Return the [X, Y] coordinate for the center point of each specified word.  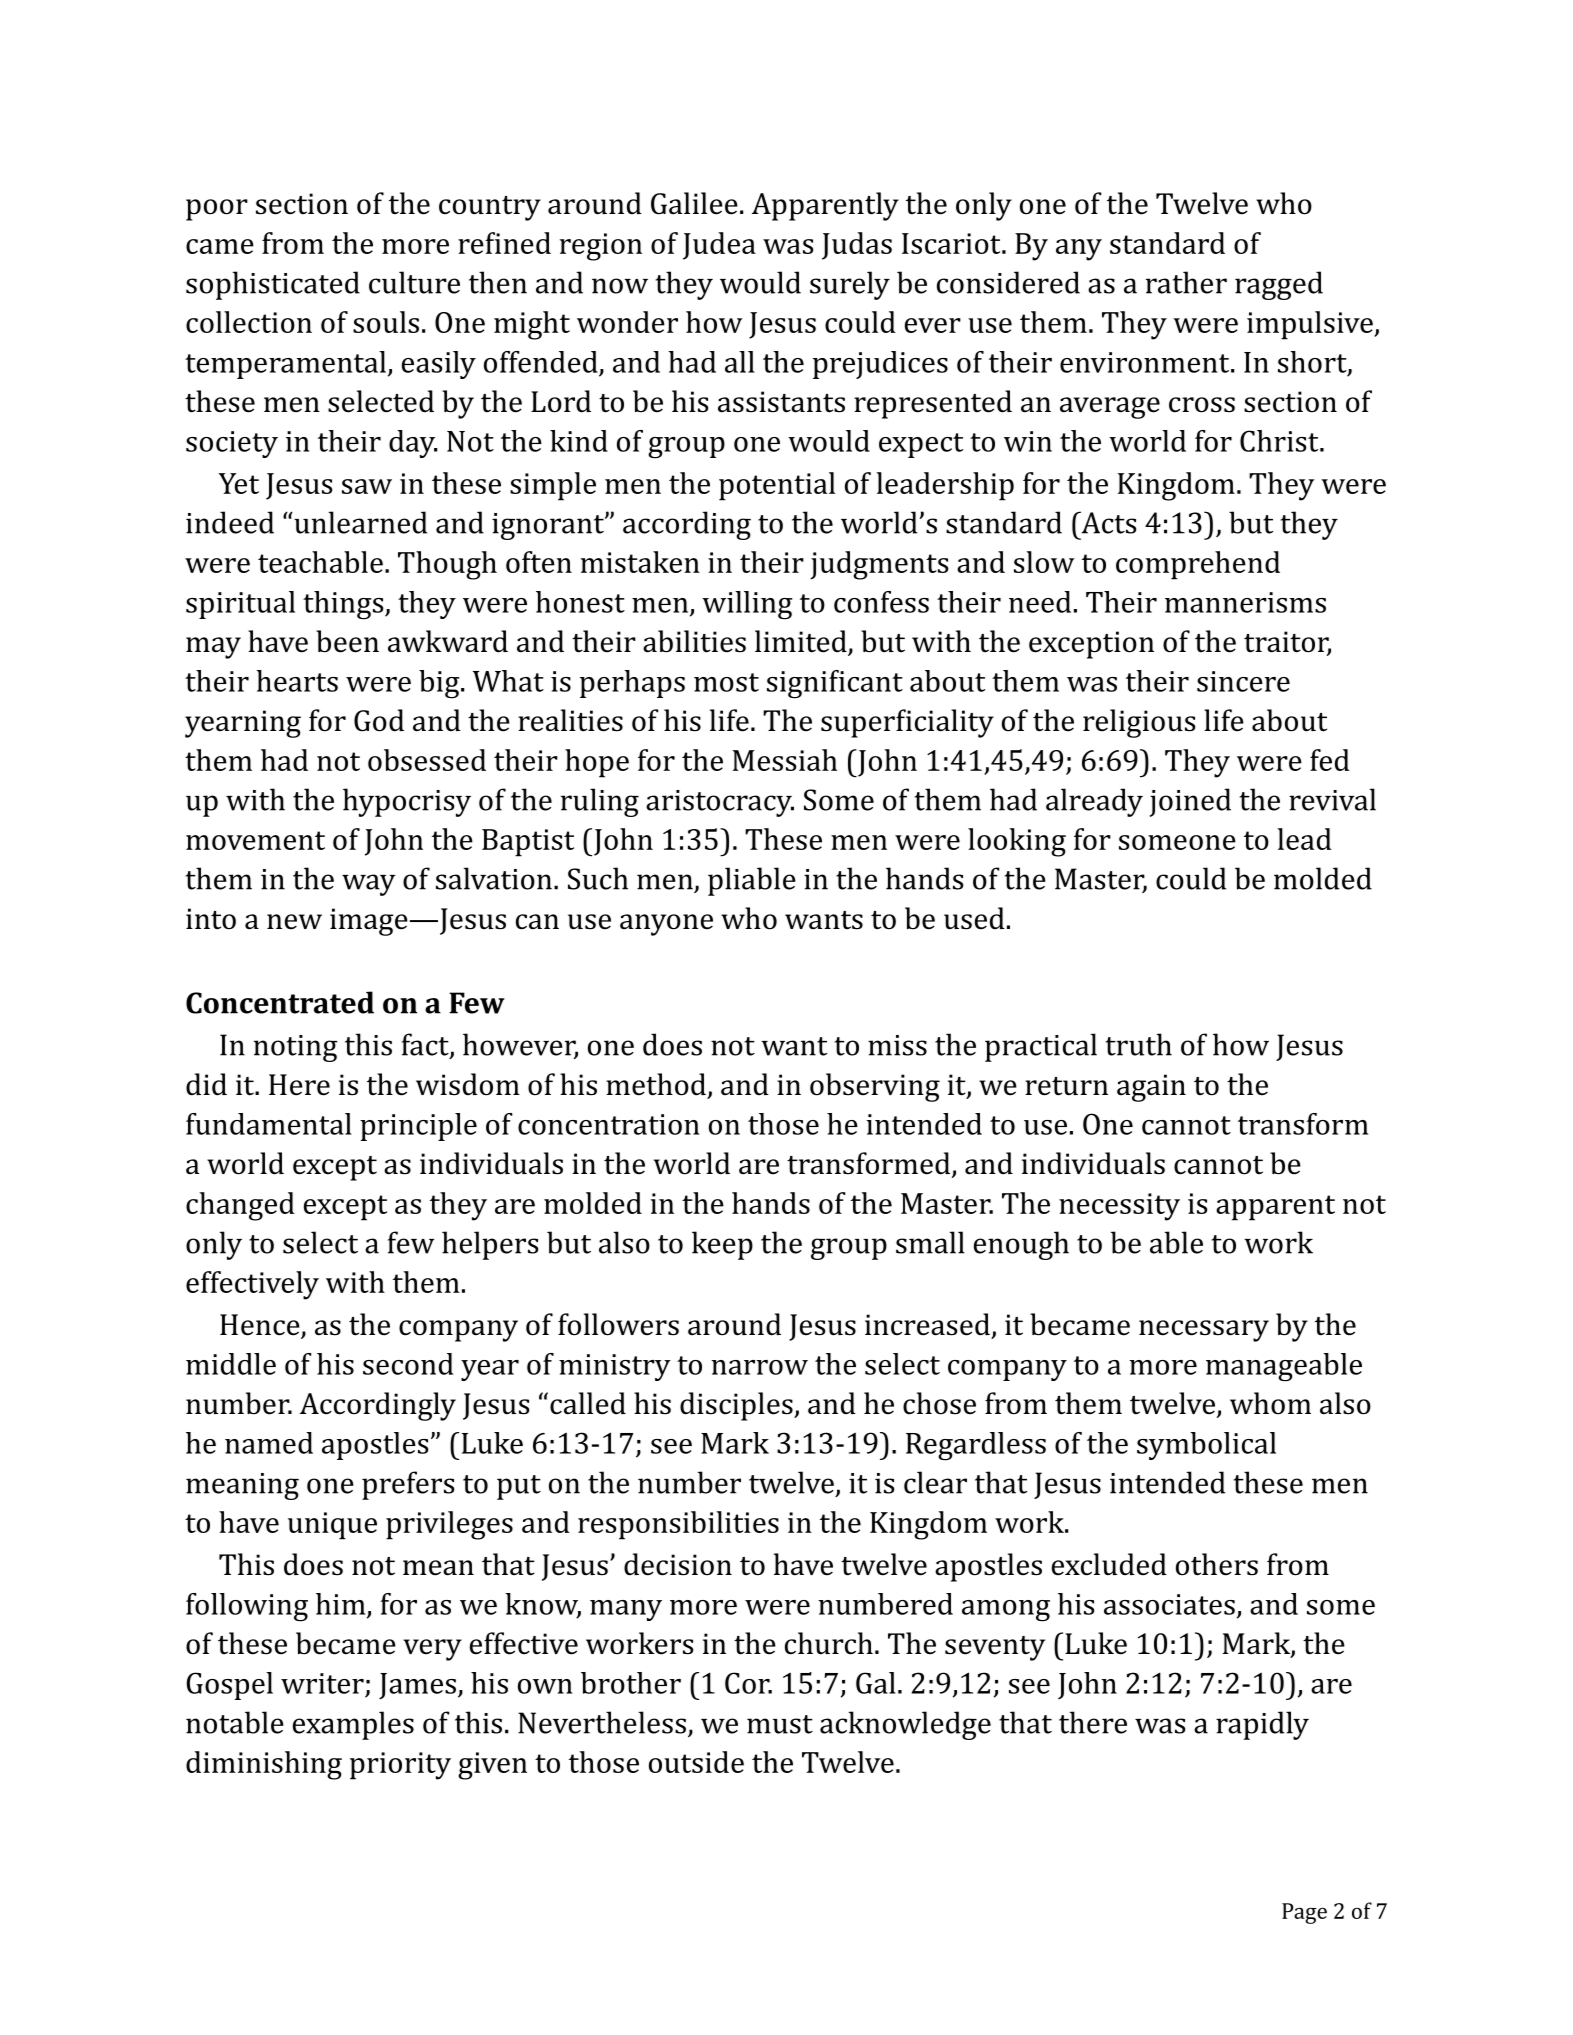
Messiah [785, 760]
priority [400, 1766]
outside [696, 1762]
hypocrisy [407, 802]
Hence [261, 1326]
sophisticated [273, 285]
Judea [719, 246]
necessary [1204, 1331]
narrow [759, 1367]
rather [1186, 282]
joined [1190, 802]
